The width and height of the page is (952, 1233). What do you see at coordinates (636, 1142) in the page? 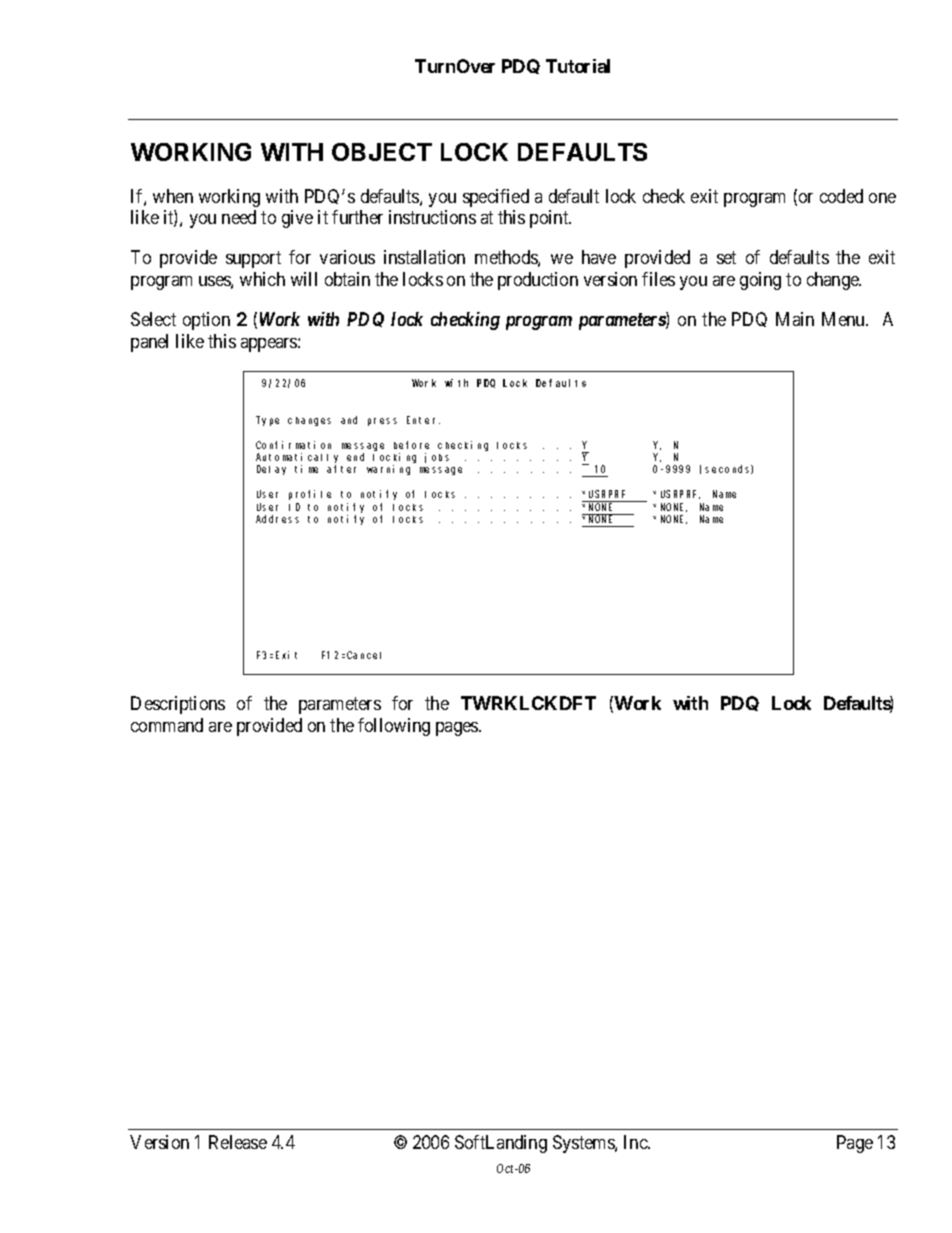
I see `Inc` at bounding box center [636, 1142].
